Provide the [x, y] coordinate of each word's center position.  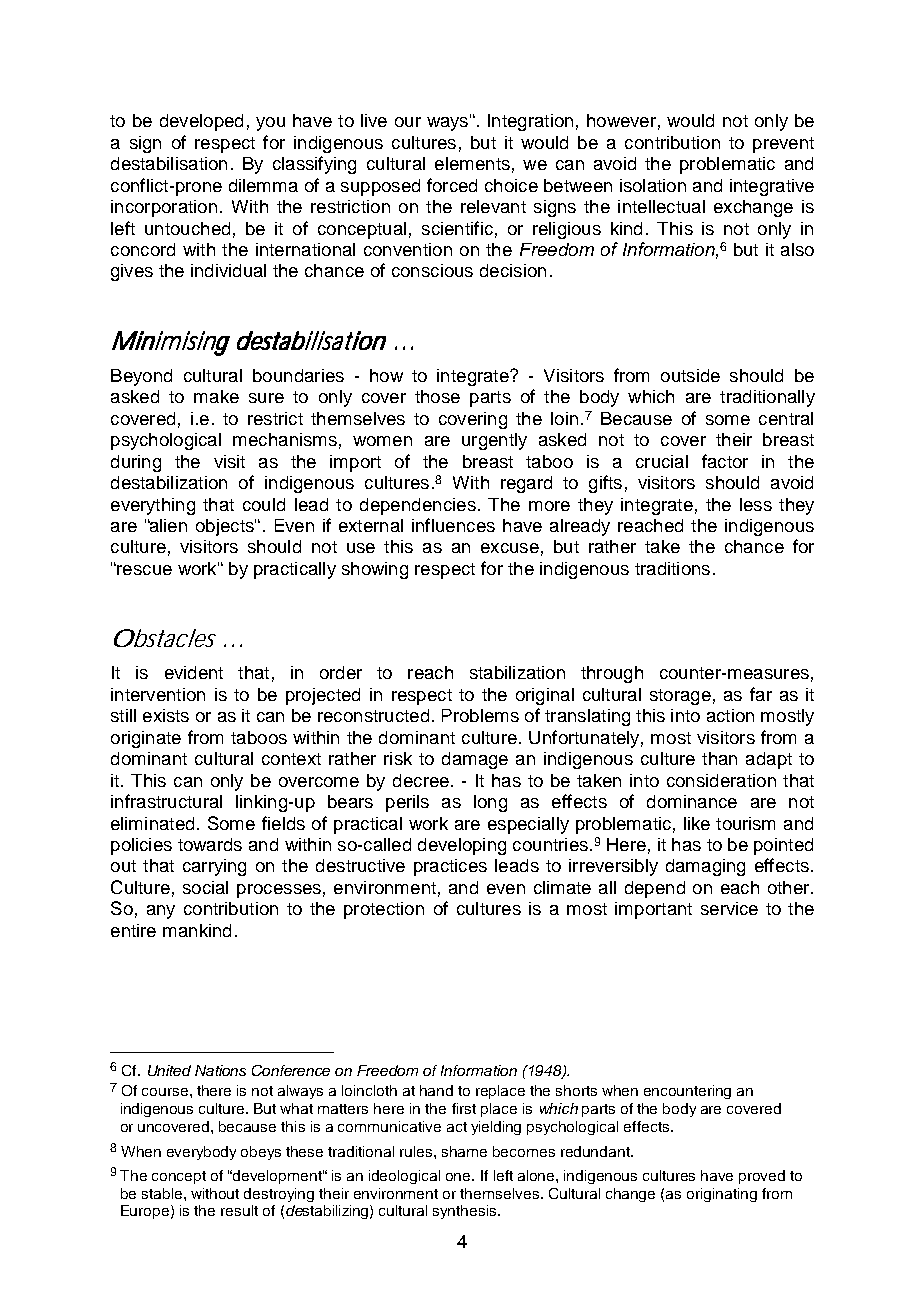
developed [201, 122]
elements [472, 163]
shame [464, 1151]
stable [163, 1193]
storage [680, 697]
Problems [480, 715]
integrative [772, 187]
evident [194, 672]
